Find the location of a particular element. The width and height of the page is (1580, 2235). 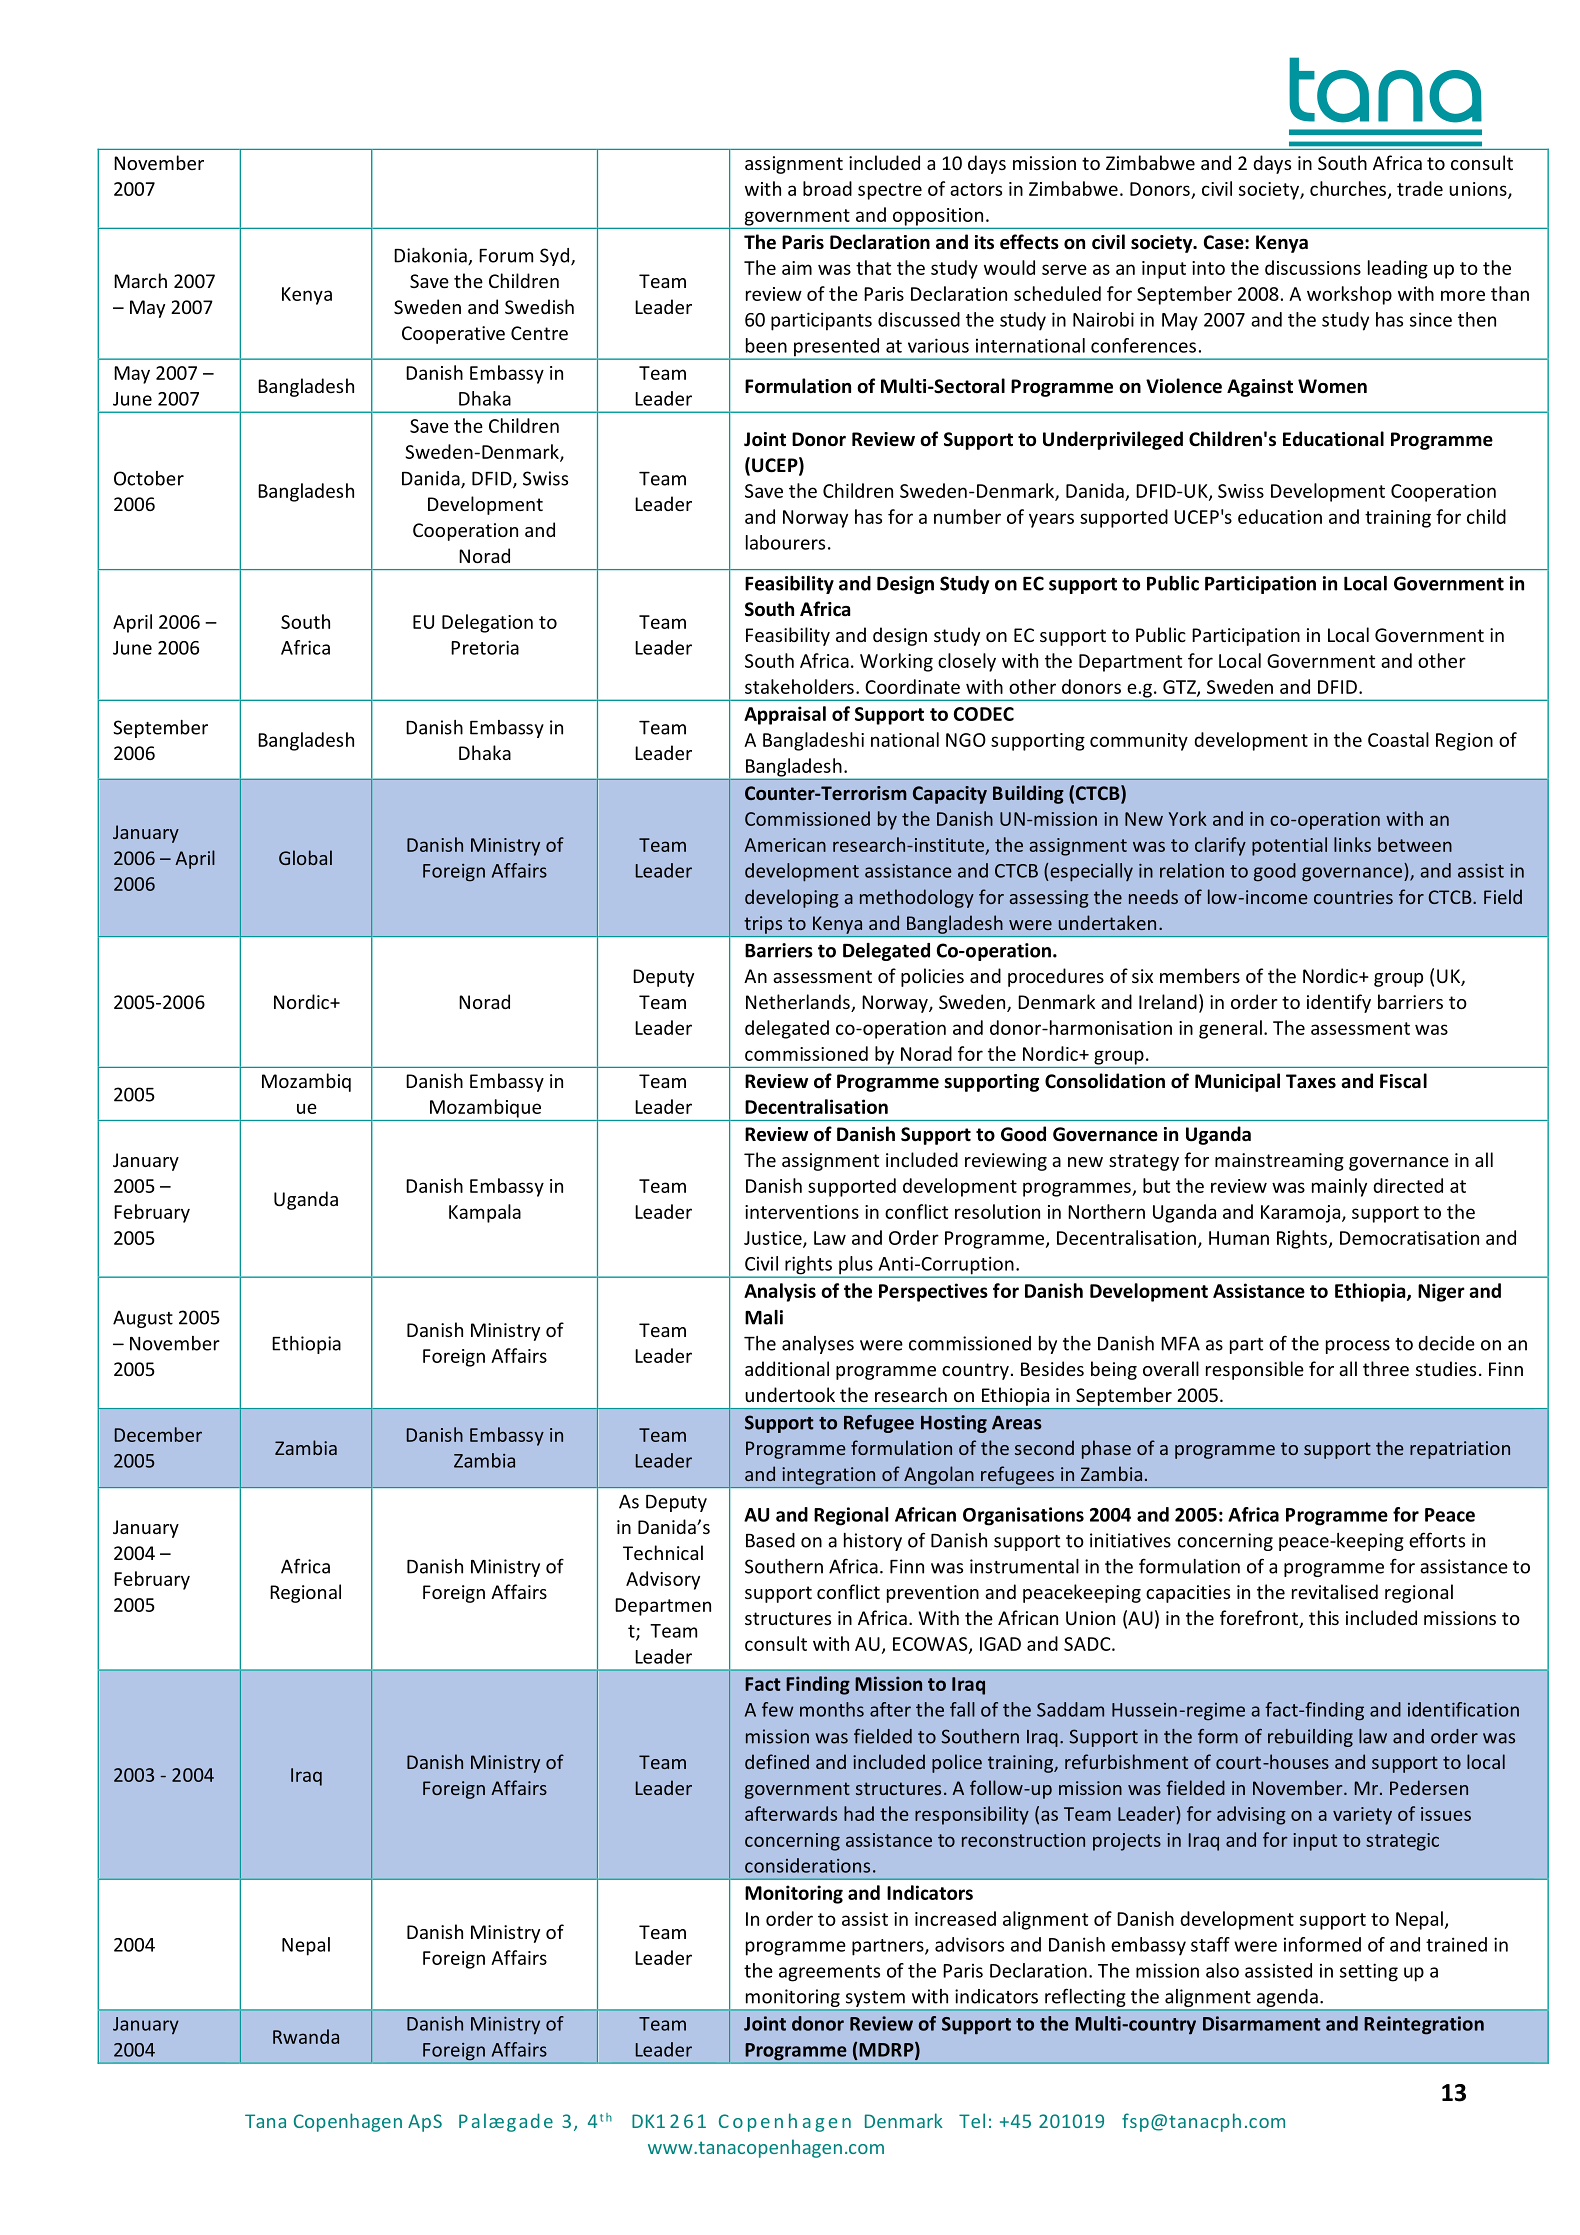

March is located at coordinates (140, 280).
